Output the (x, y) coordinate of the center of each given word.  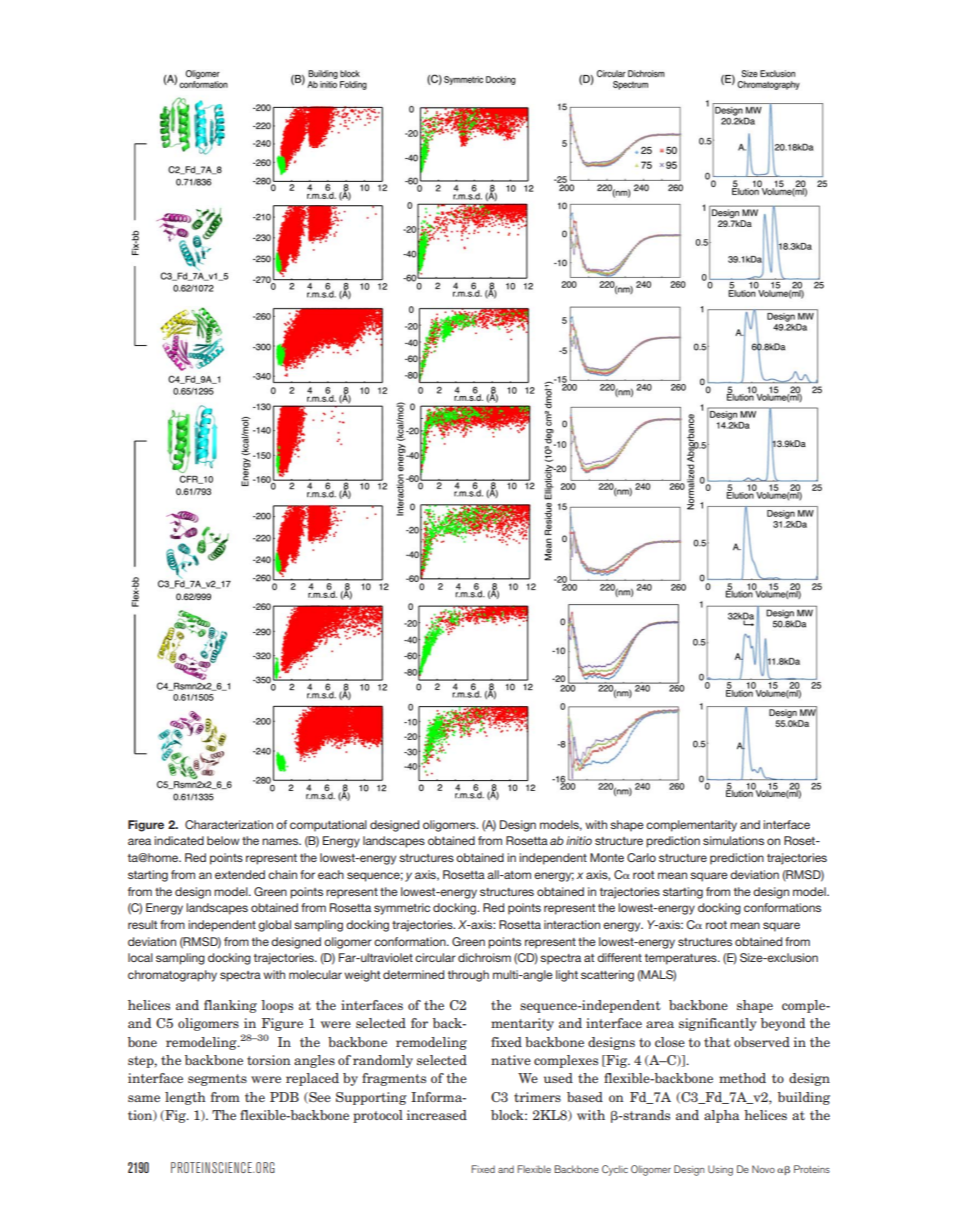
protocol (378, 1116)
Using (720, 1170)
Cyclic (615, 1170)
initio (579, 840)
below (223, 840)
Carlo (641, 857)
